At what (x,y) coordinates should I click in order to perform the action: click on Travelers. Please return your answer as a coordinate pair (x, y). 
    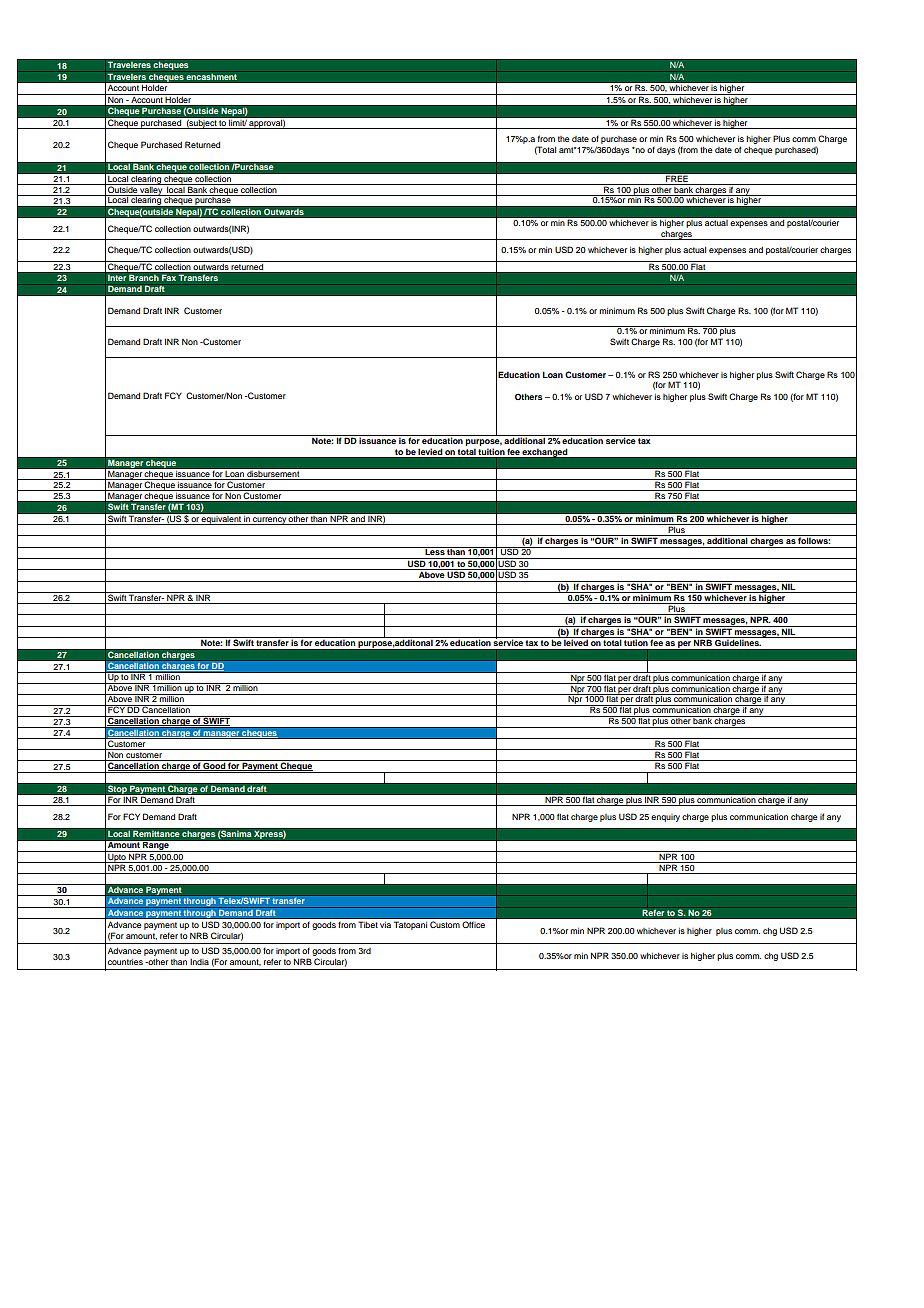
    Looking at the image, I should click on (127, 76).
